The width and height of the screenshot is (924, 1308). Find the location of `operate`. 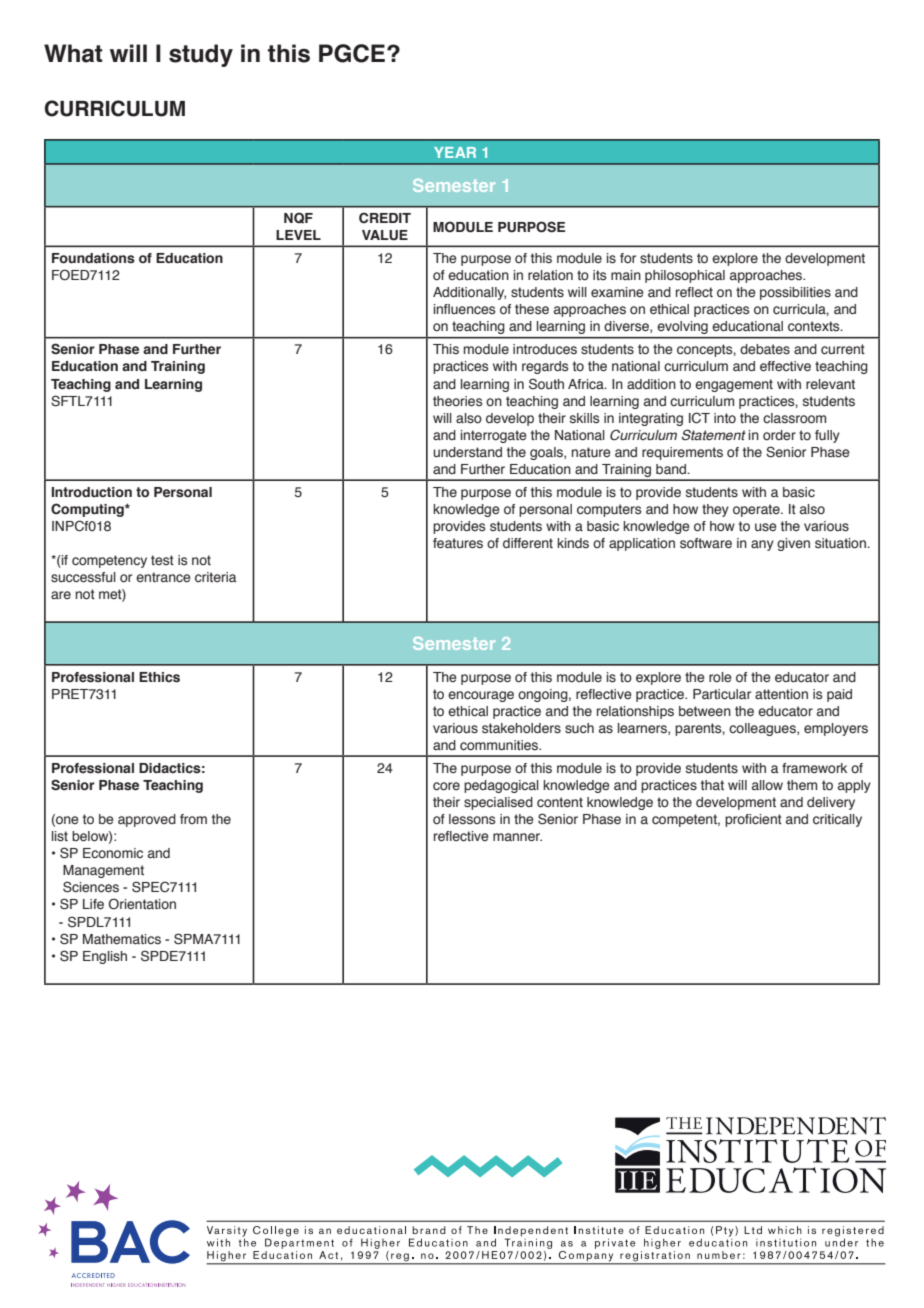

operate is located at coordinates (757, 510).
